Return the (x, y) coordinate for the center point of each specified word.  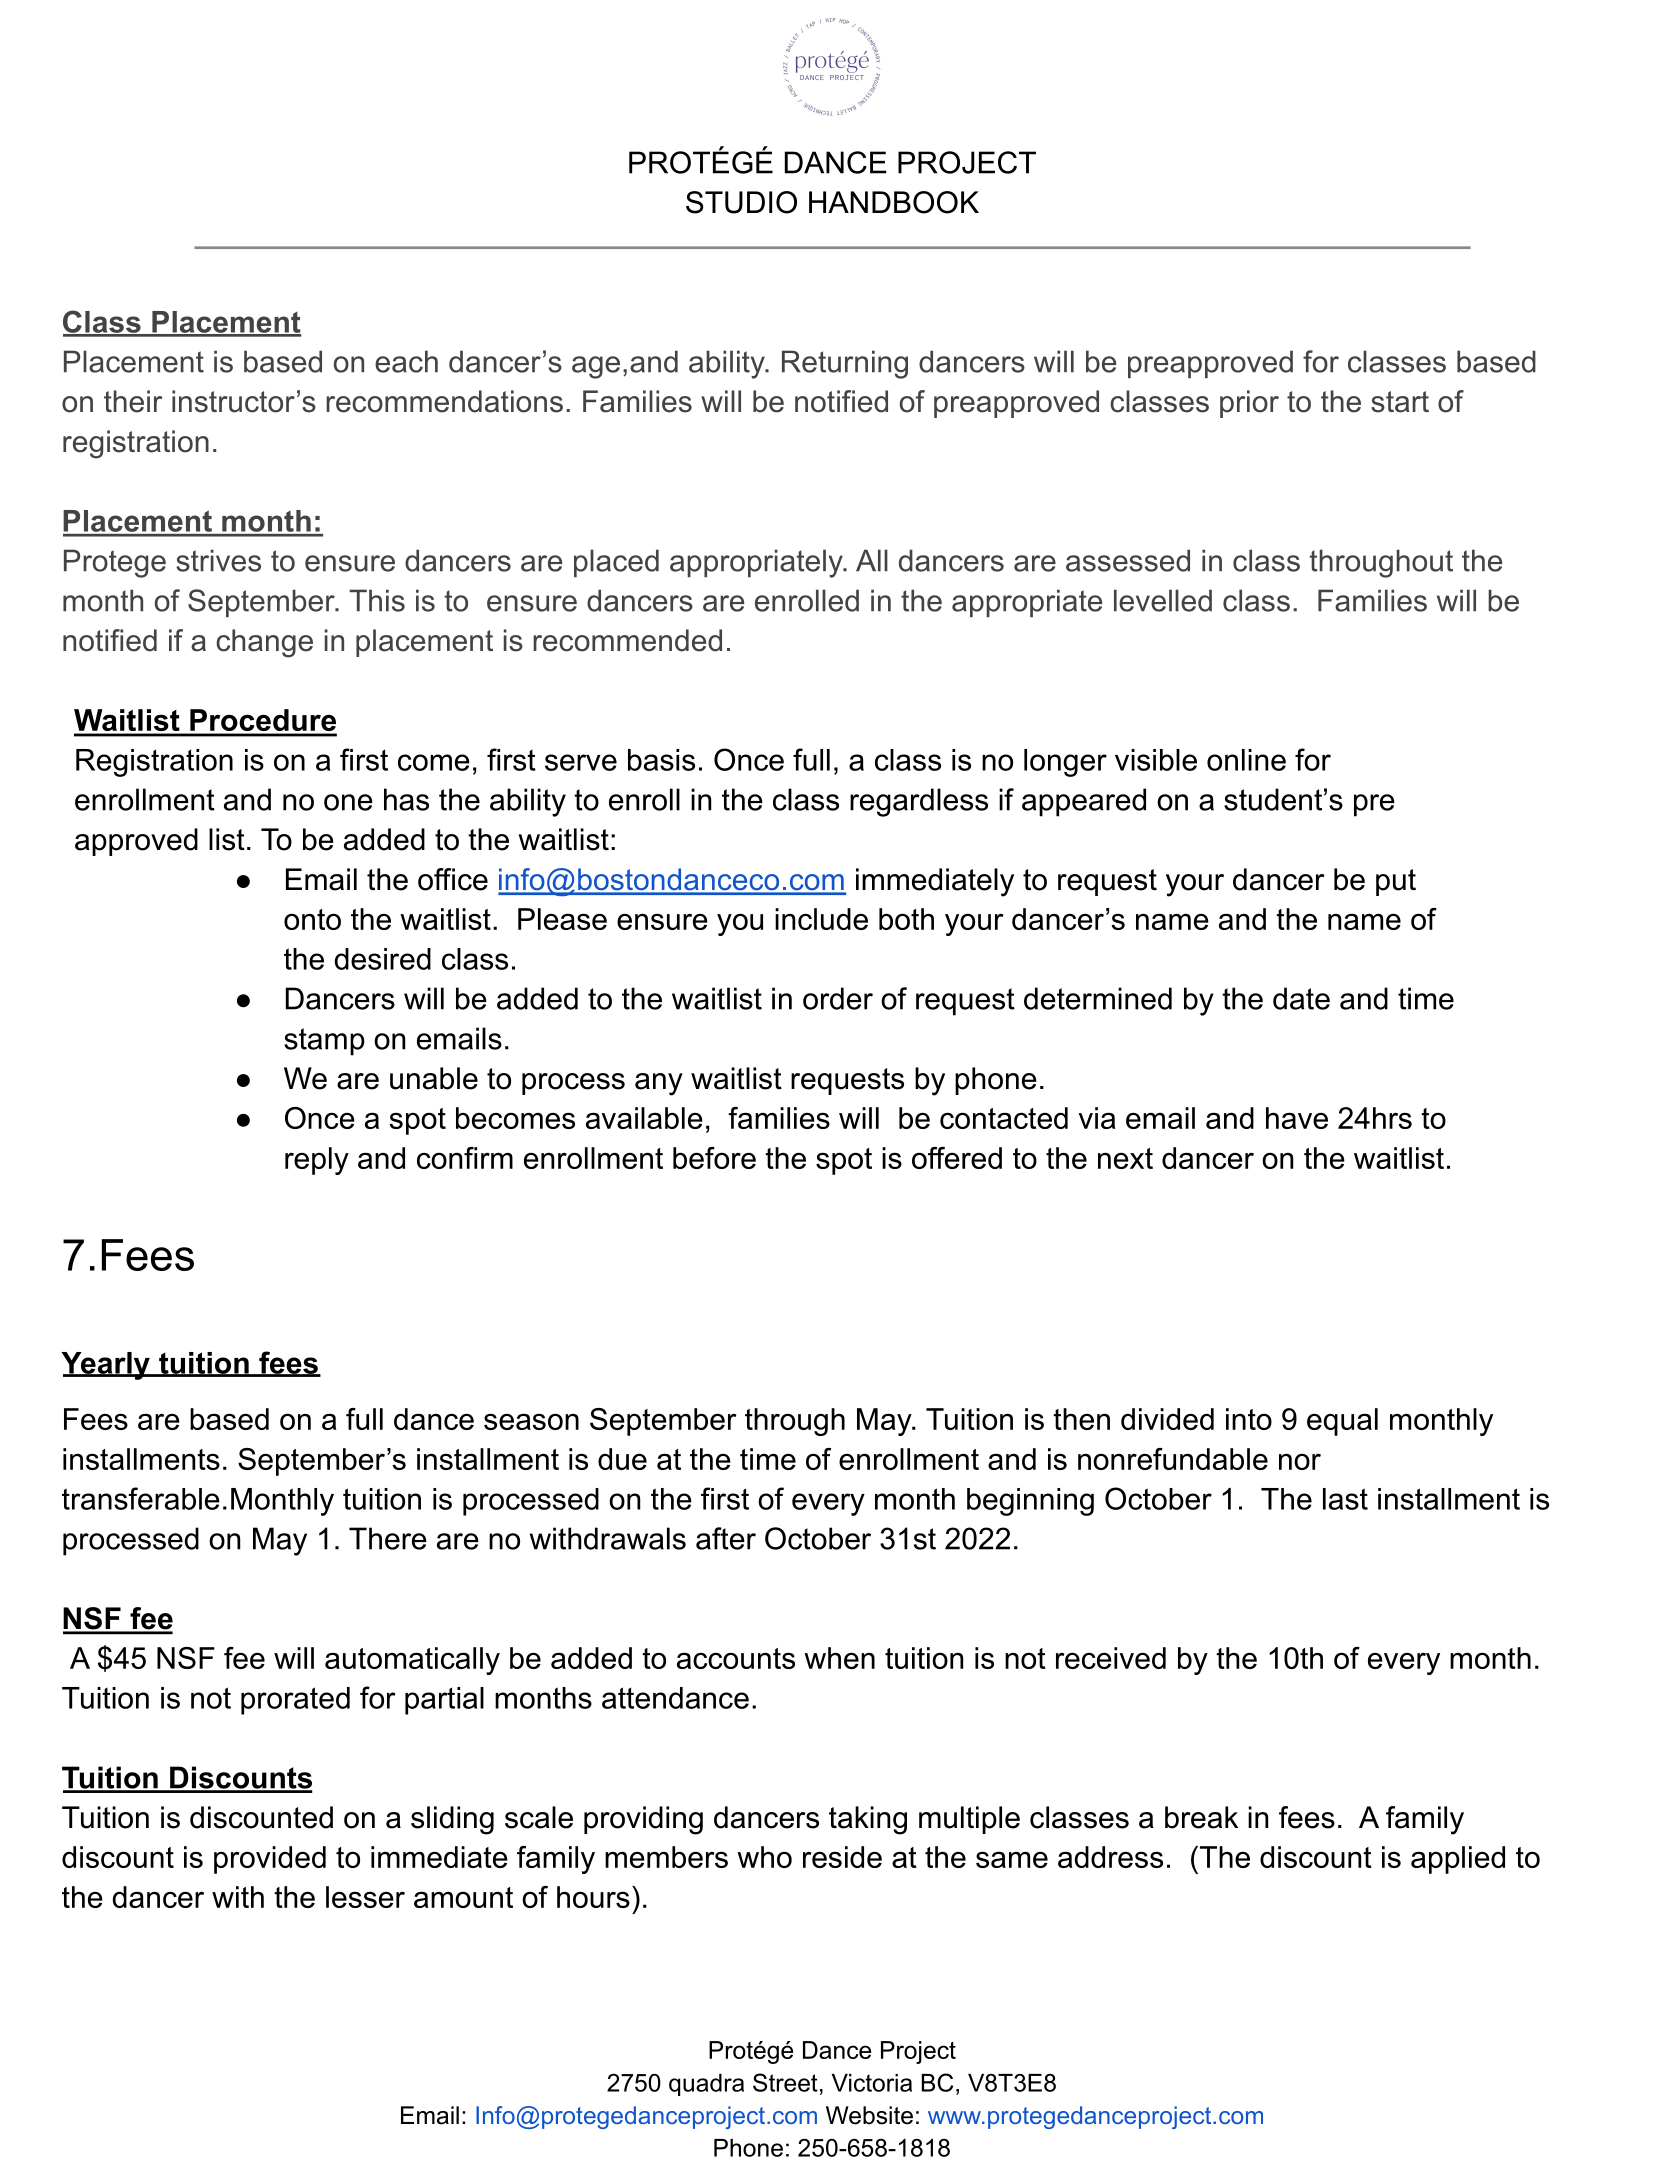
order (838, 998)
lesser (365, 1897)
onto (312, 919)
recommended (627, 640)
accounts (736, 1658)
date (1301, 998)
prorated (295, 1701)
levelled (1163, 600)
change (264, 643)
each (406, 361)
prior (1249, 404)
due (622, 1459)
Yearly (106, 1366)
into (1249, 1419)
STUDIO (741, 202)
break (1201, 1817)
